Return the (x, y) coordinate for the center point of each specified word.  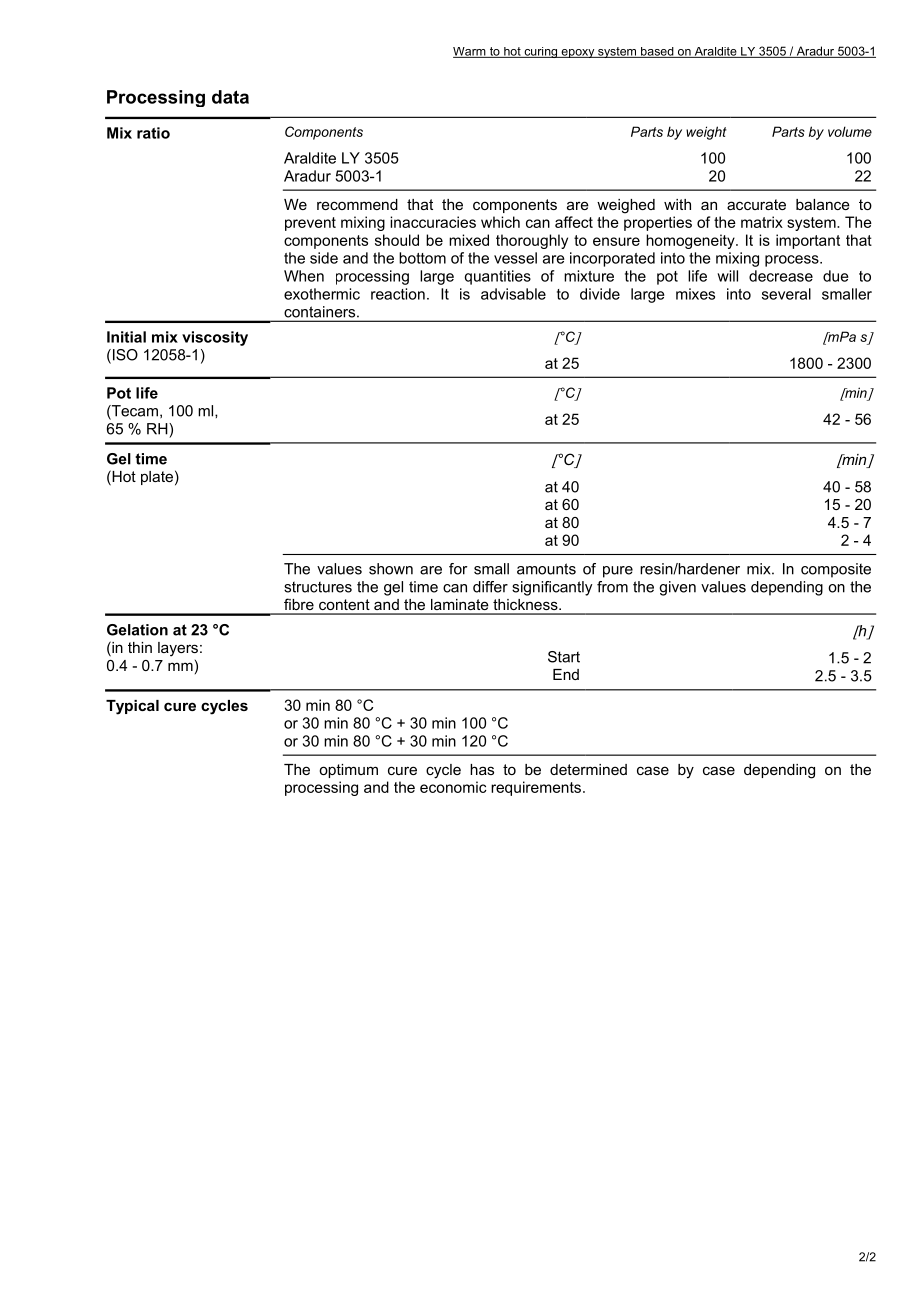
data (230, 97)
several (786, 294)
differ (490, 587)
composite (836, 570)
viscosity (215, 338)
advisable (513, 294)
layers (178, 649)
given (677, 588)
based (657, 52)
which (500, 222)
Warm (470, 52)
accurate (756, 204)
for (458, 569)
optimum (348, 771)
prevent (310, 224)
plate (157, 478)
